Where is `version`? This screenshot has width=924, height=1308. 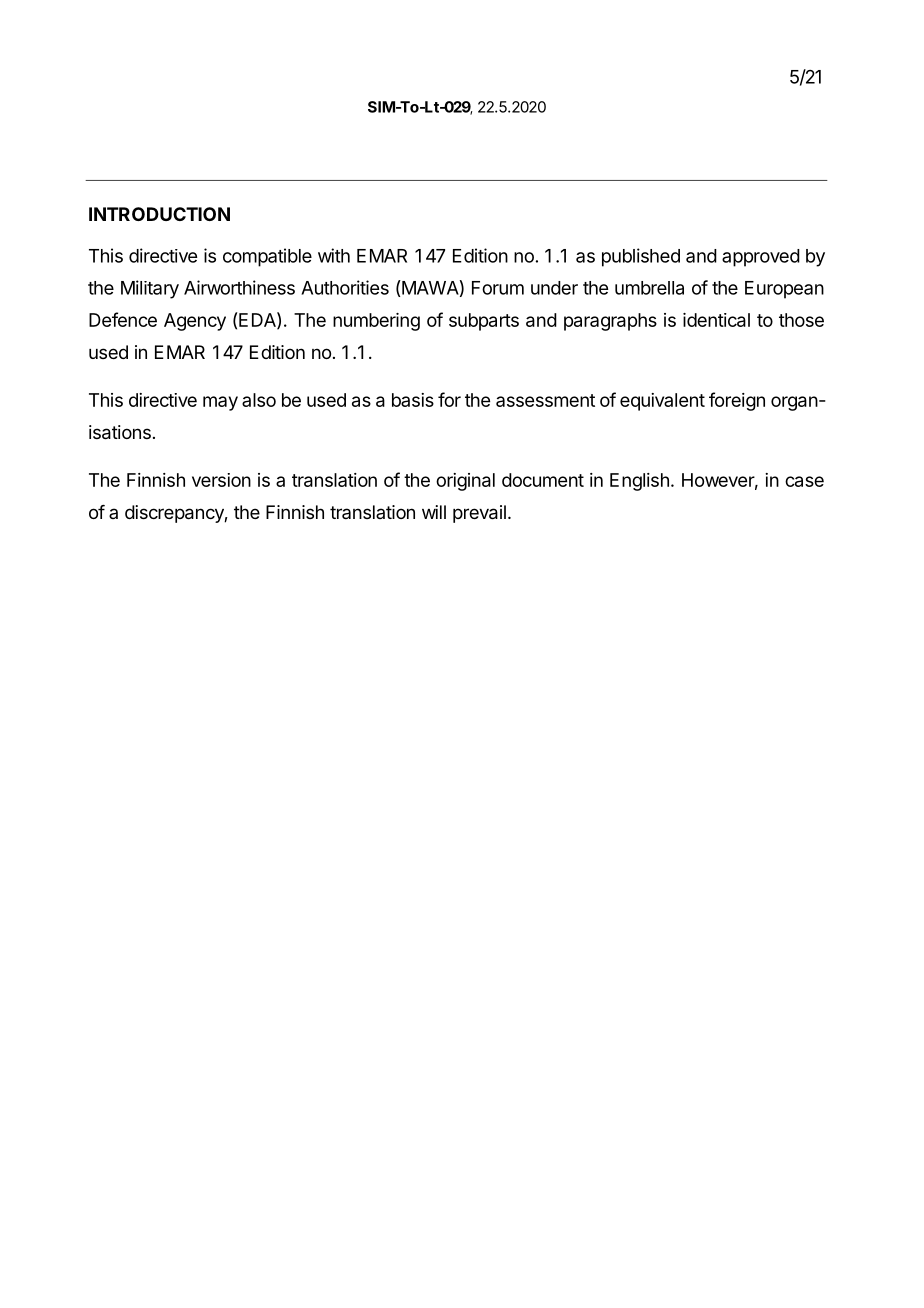 version is located at coordinates (221, 480).
